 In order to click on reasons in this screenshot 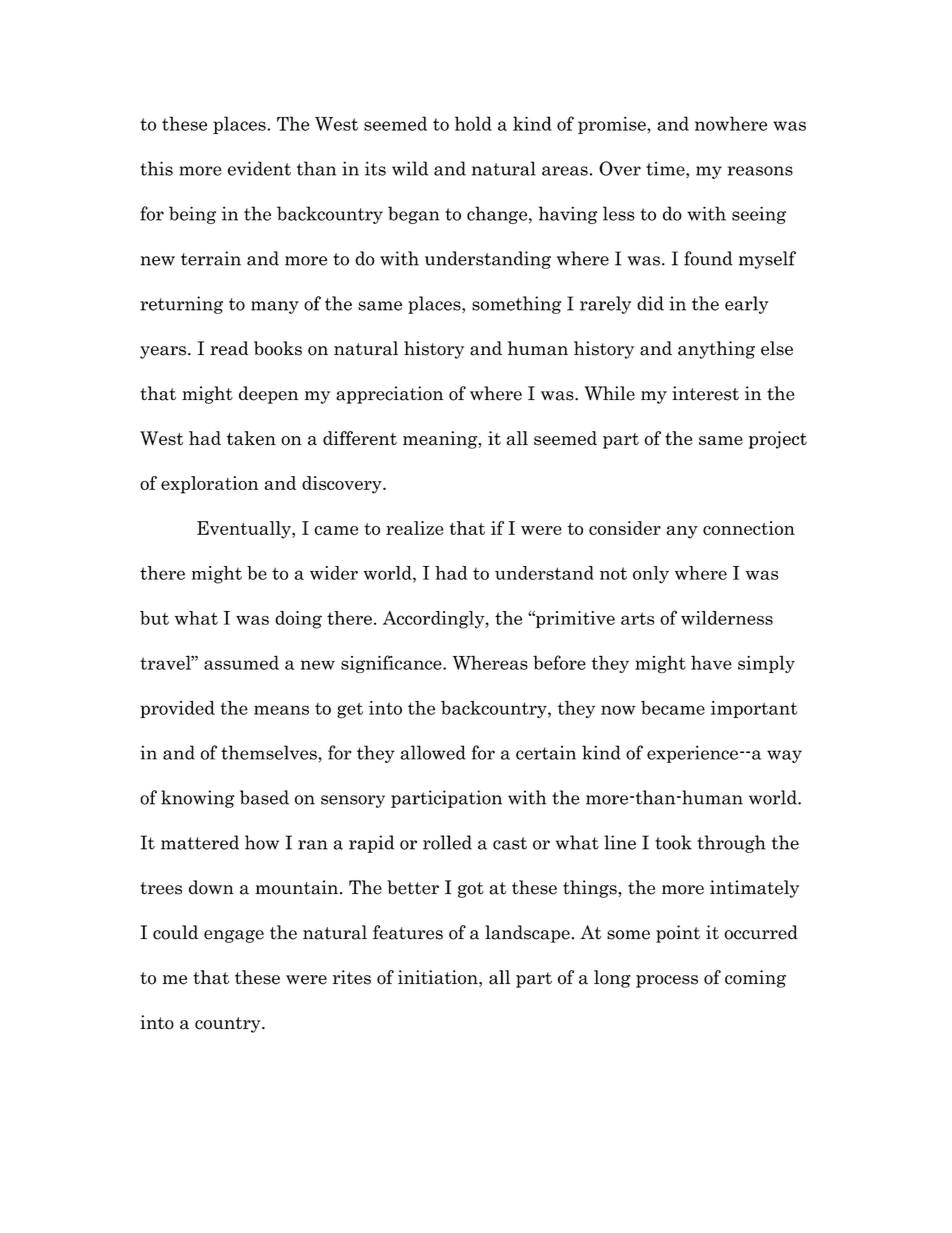, I will do `click(760, 171)`.
